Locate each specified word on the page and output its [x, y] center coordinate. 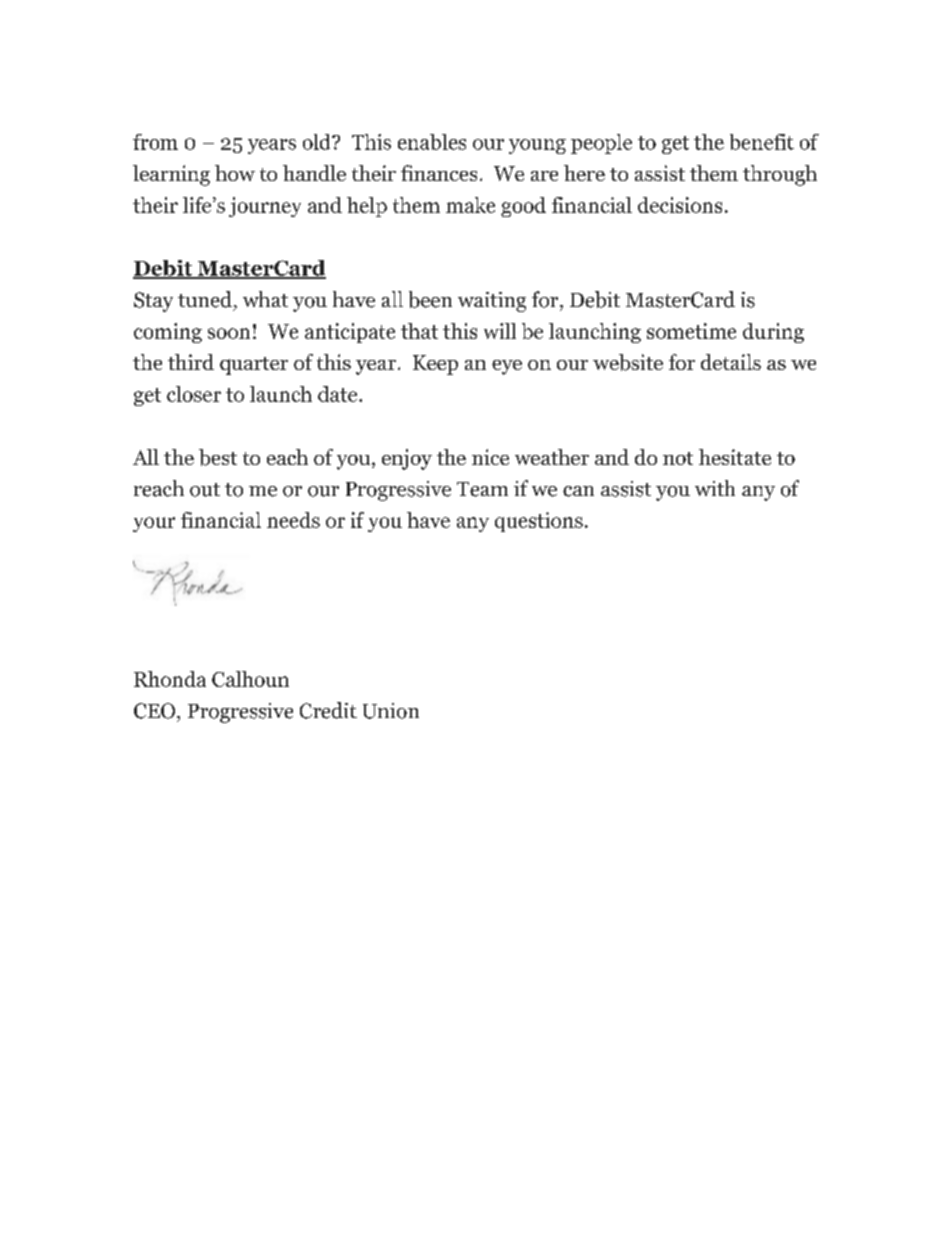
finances [439, 173]
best [218, 457]
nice [490, 457]
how [235, 173]
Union [391, 711]
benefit [762, 142]
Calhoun [250, 679]
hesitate [735, 457]
